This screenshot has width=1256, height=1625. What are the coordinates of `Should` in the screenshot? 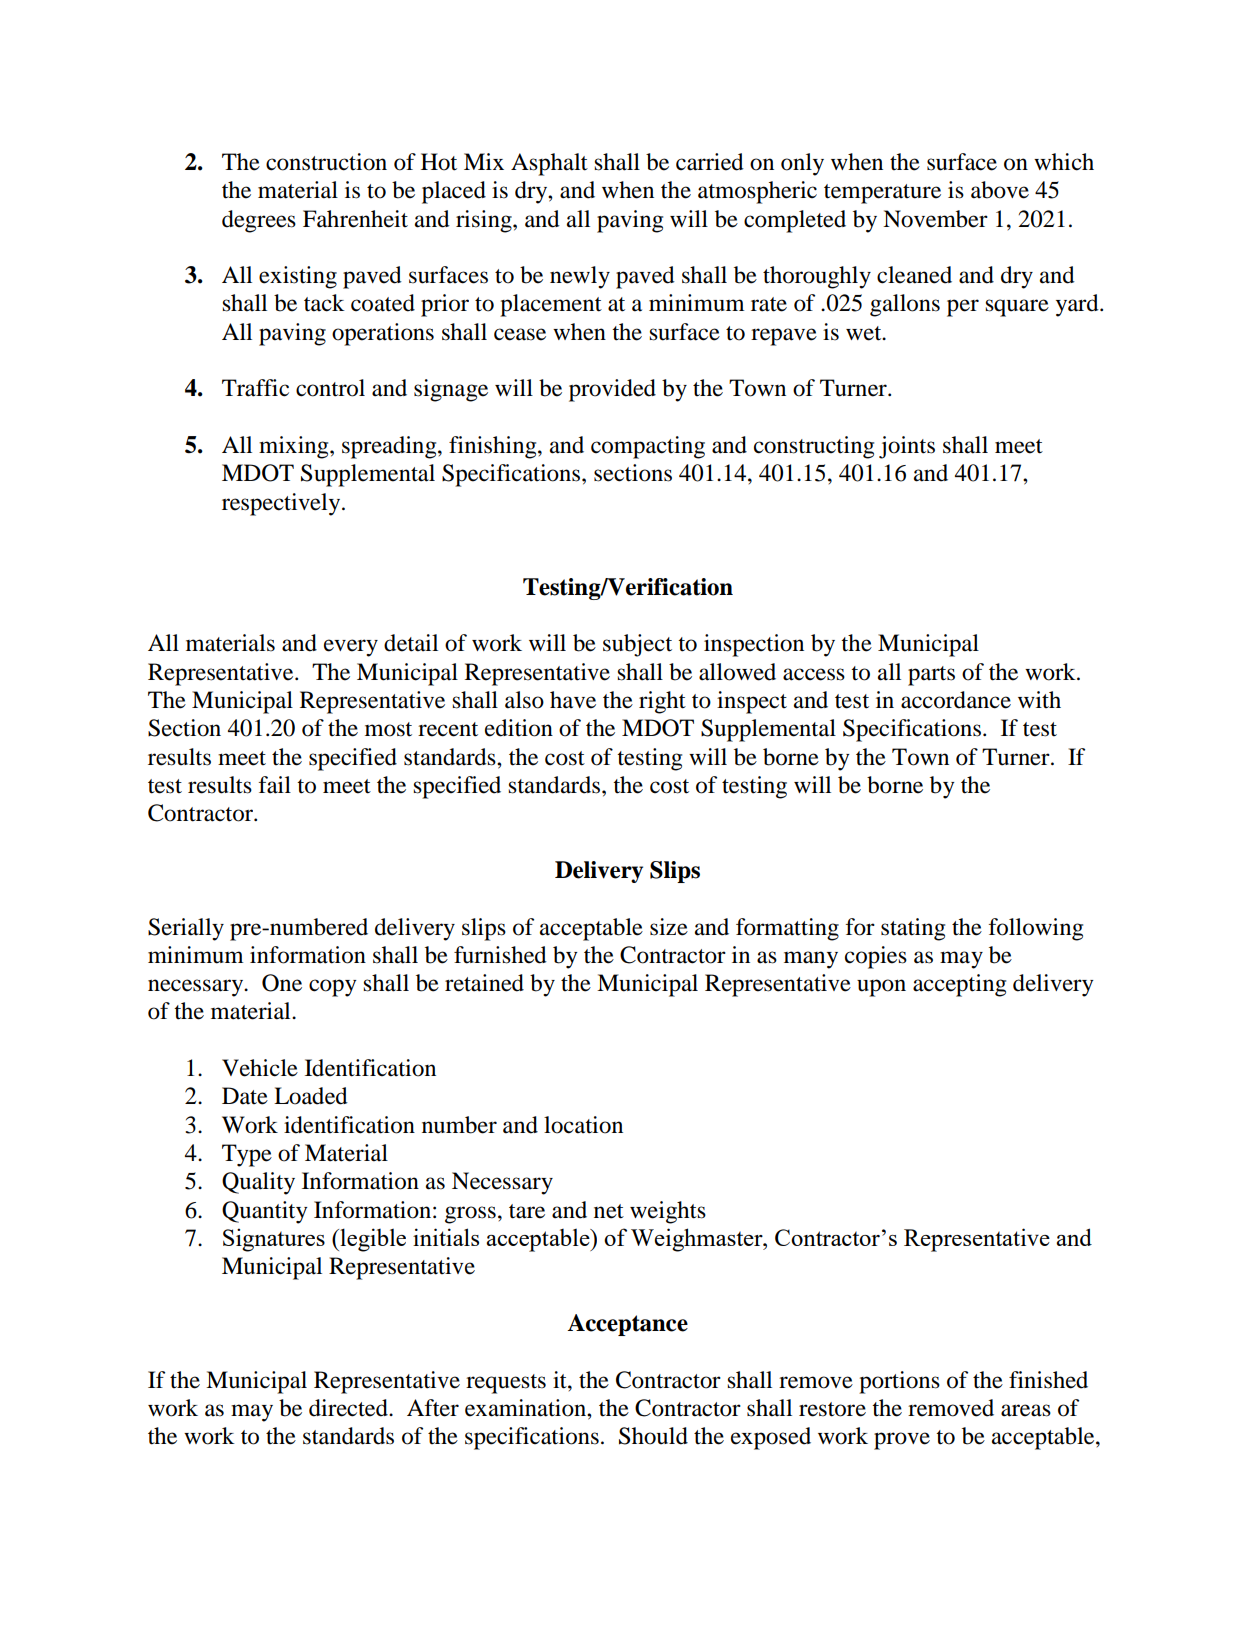 It's located at (653, 1436).
